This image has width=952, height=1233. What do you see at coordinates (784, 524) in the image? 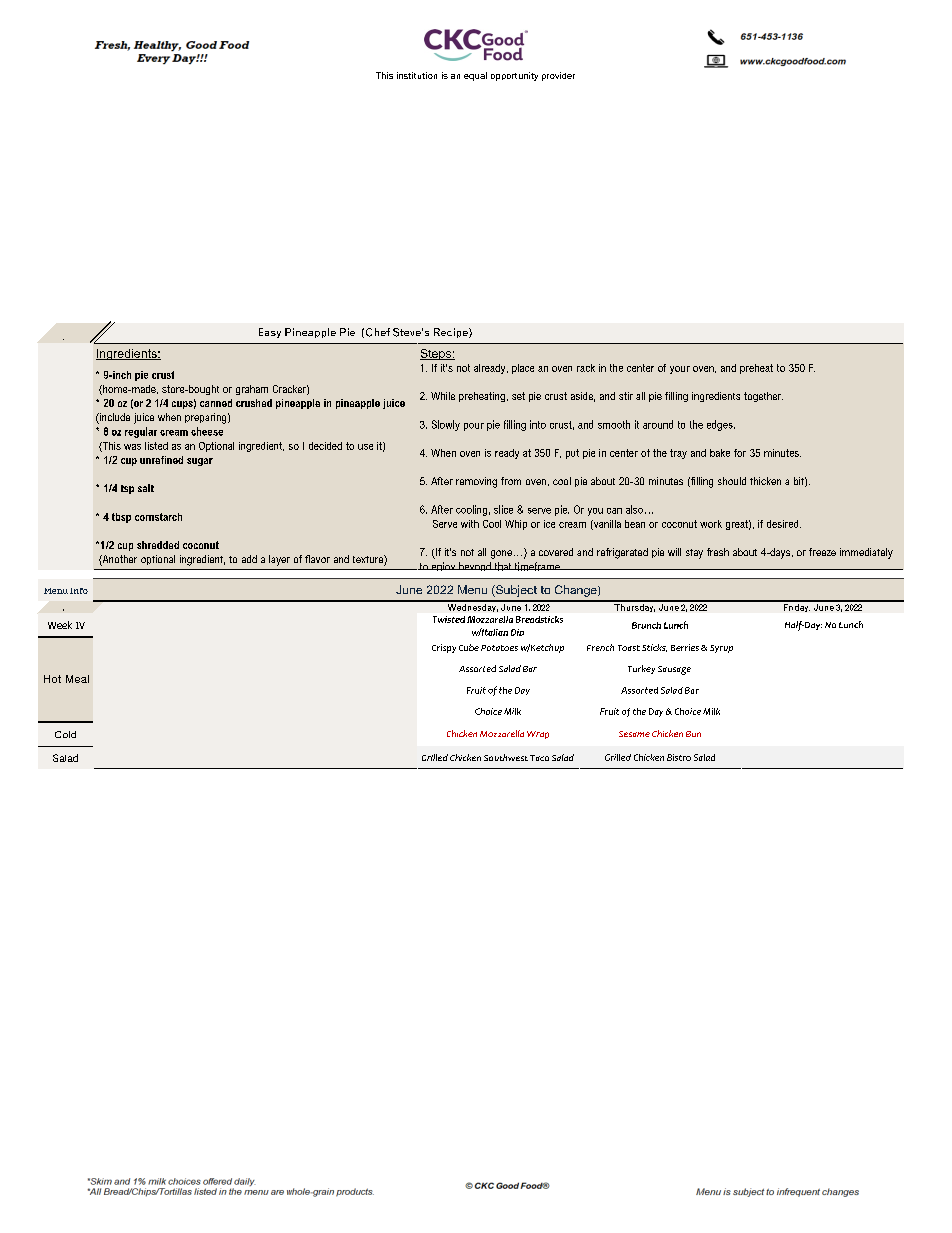
I see `desired` at bounding box center [784, 524].
